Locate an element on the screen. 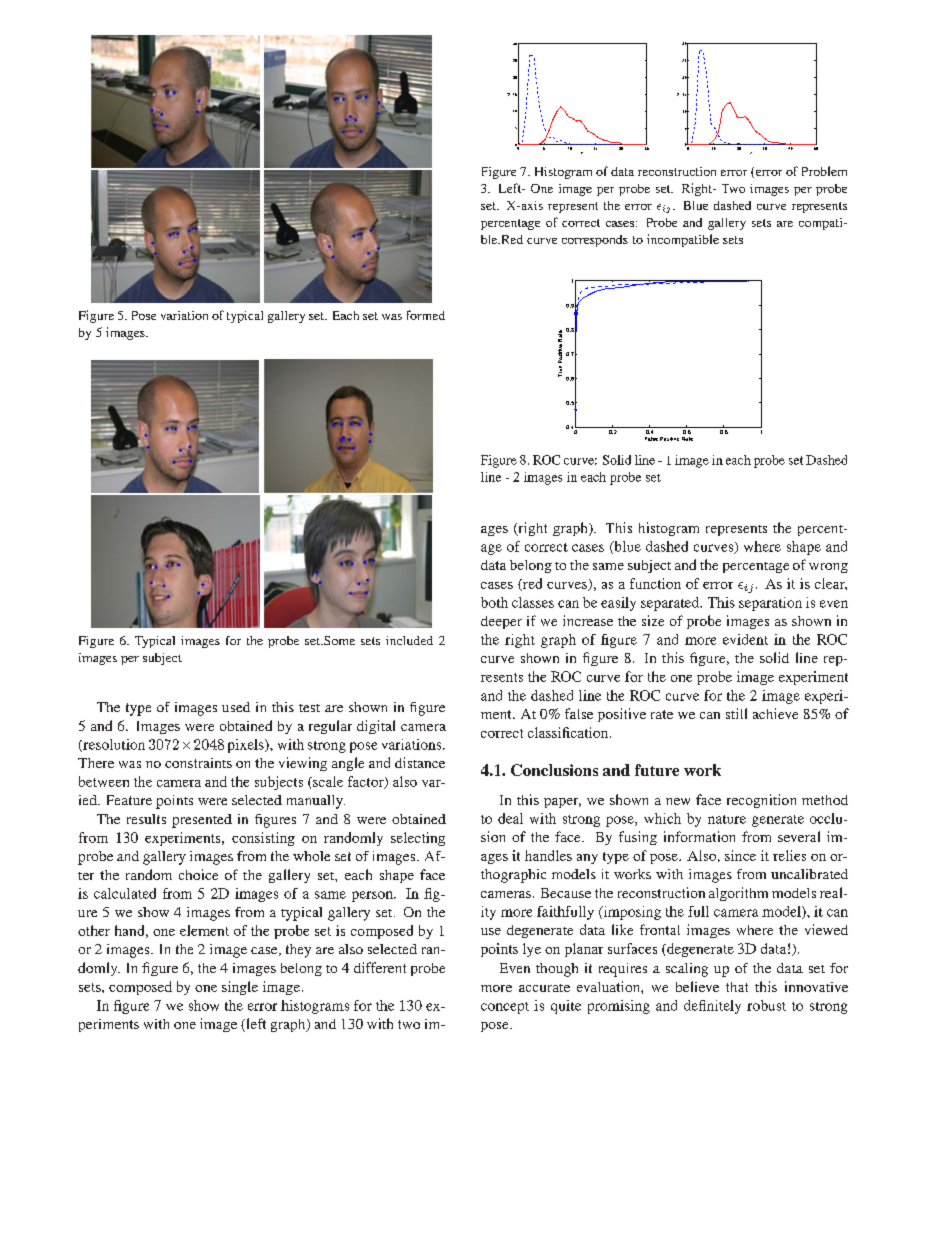 This screenshot has height=1233, width=952. separation is located at coordinates (770, 604).
